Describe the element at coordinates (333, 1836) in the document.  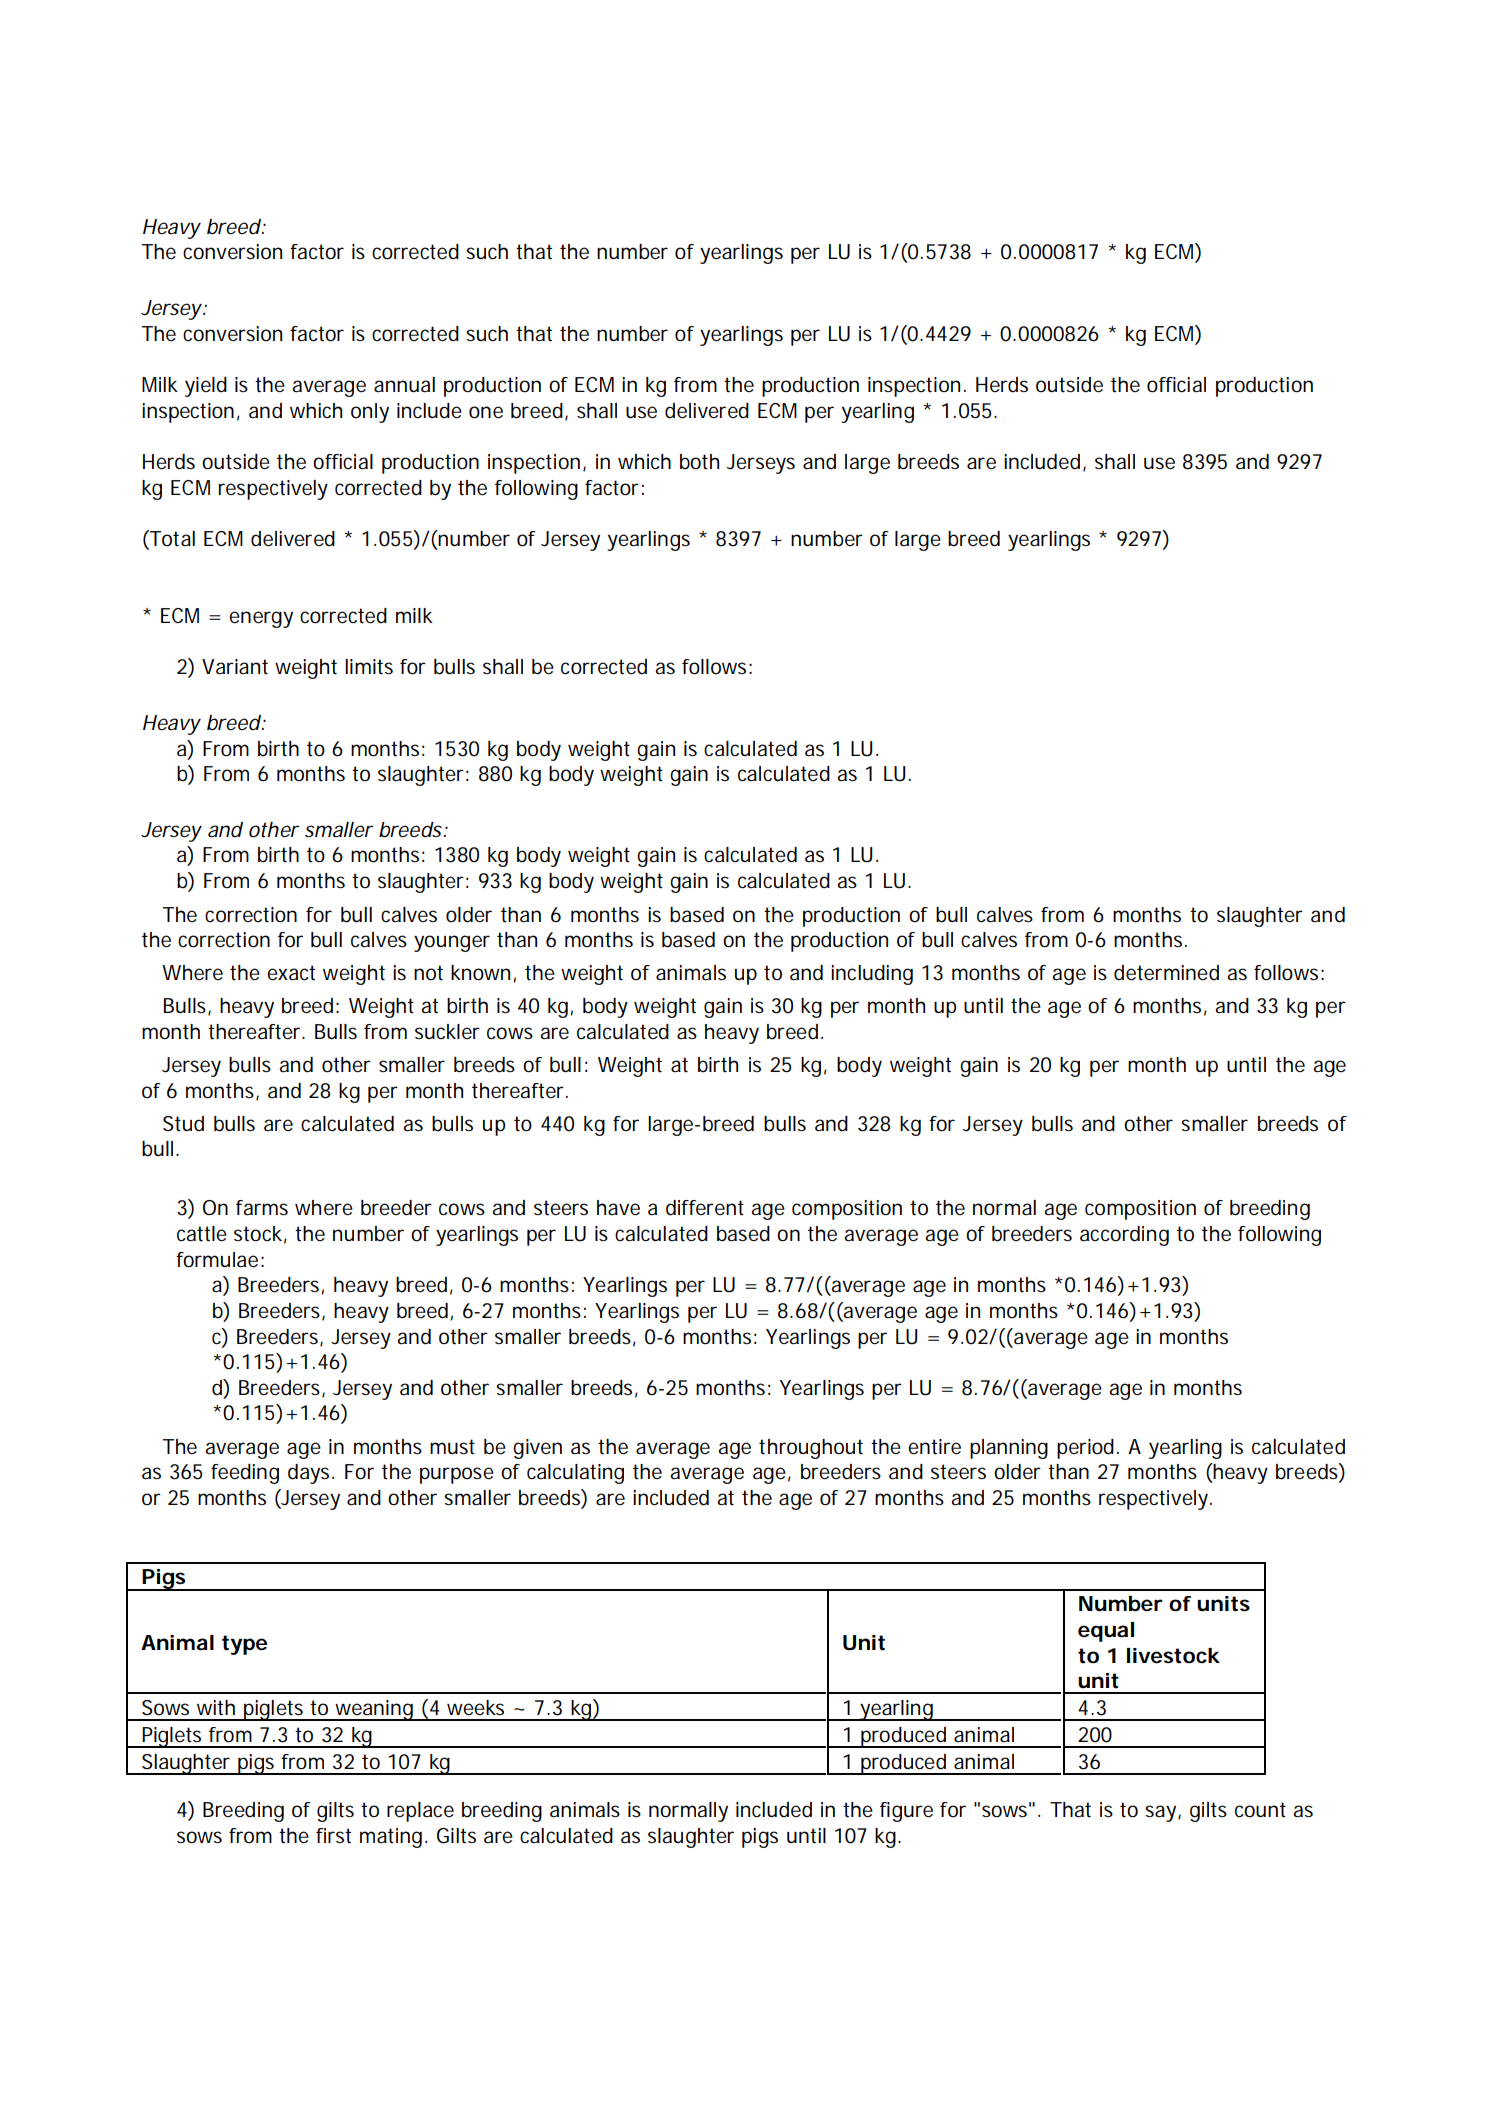
I see `first` at that location.
